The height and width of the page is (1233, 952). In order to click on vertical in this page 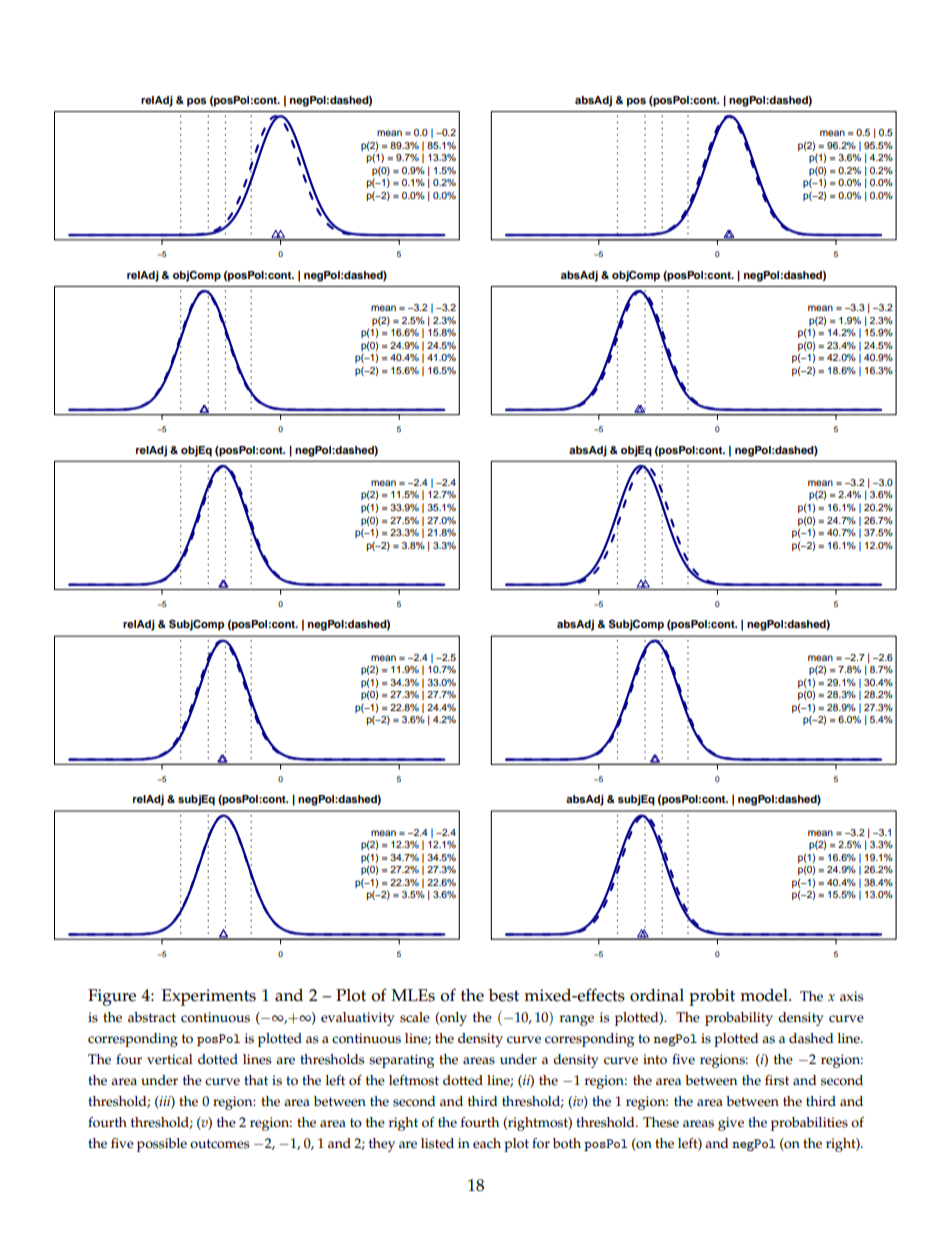, I will do `click(170, 1059)`.
